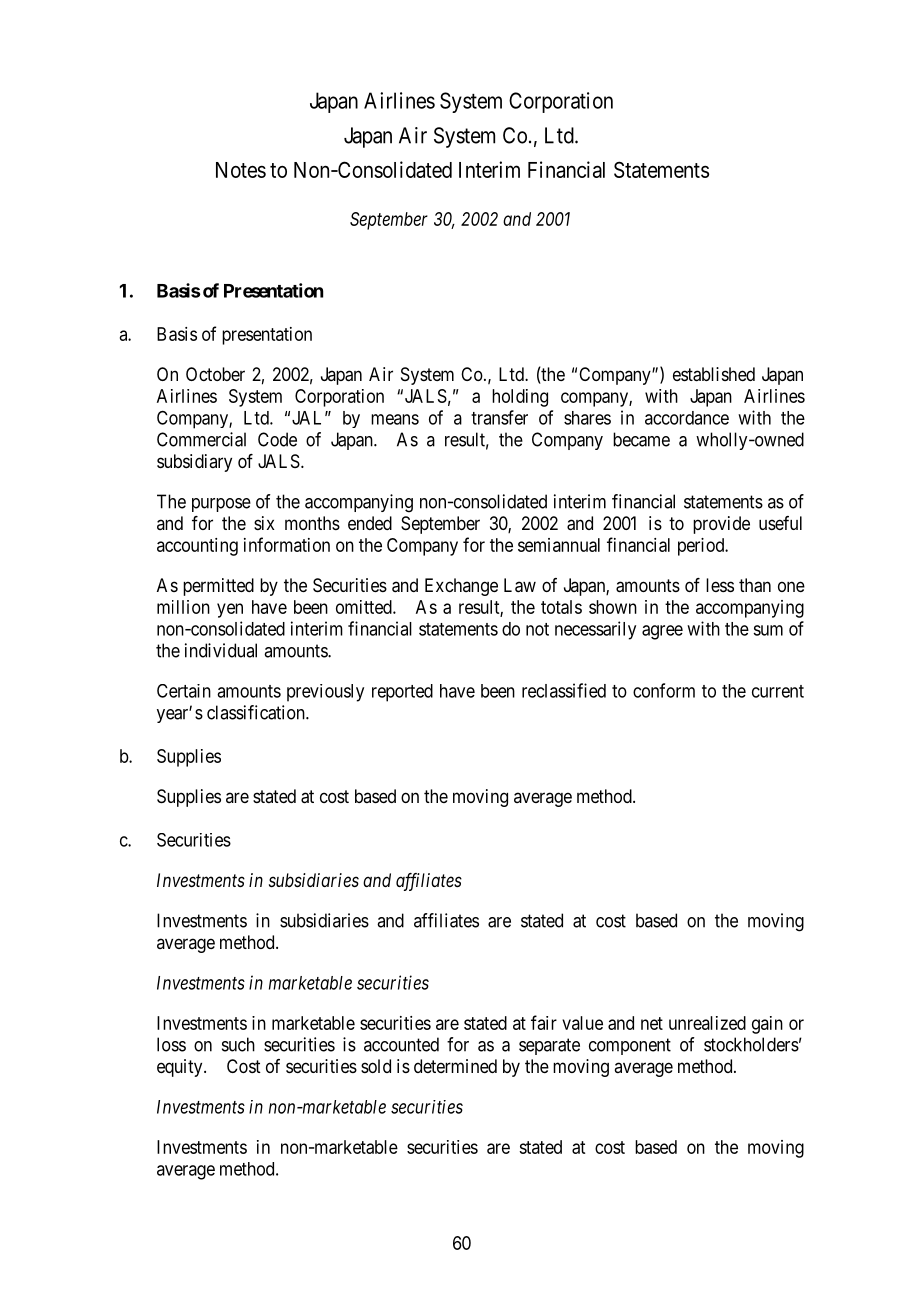 The height and width of the screenshot is (1308, 924). Describe the element at coordinates (664, 690) in the screenshot. I see `conform` at that location.
